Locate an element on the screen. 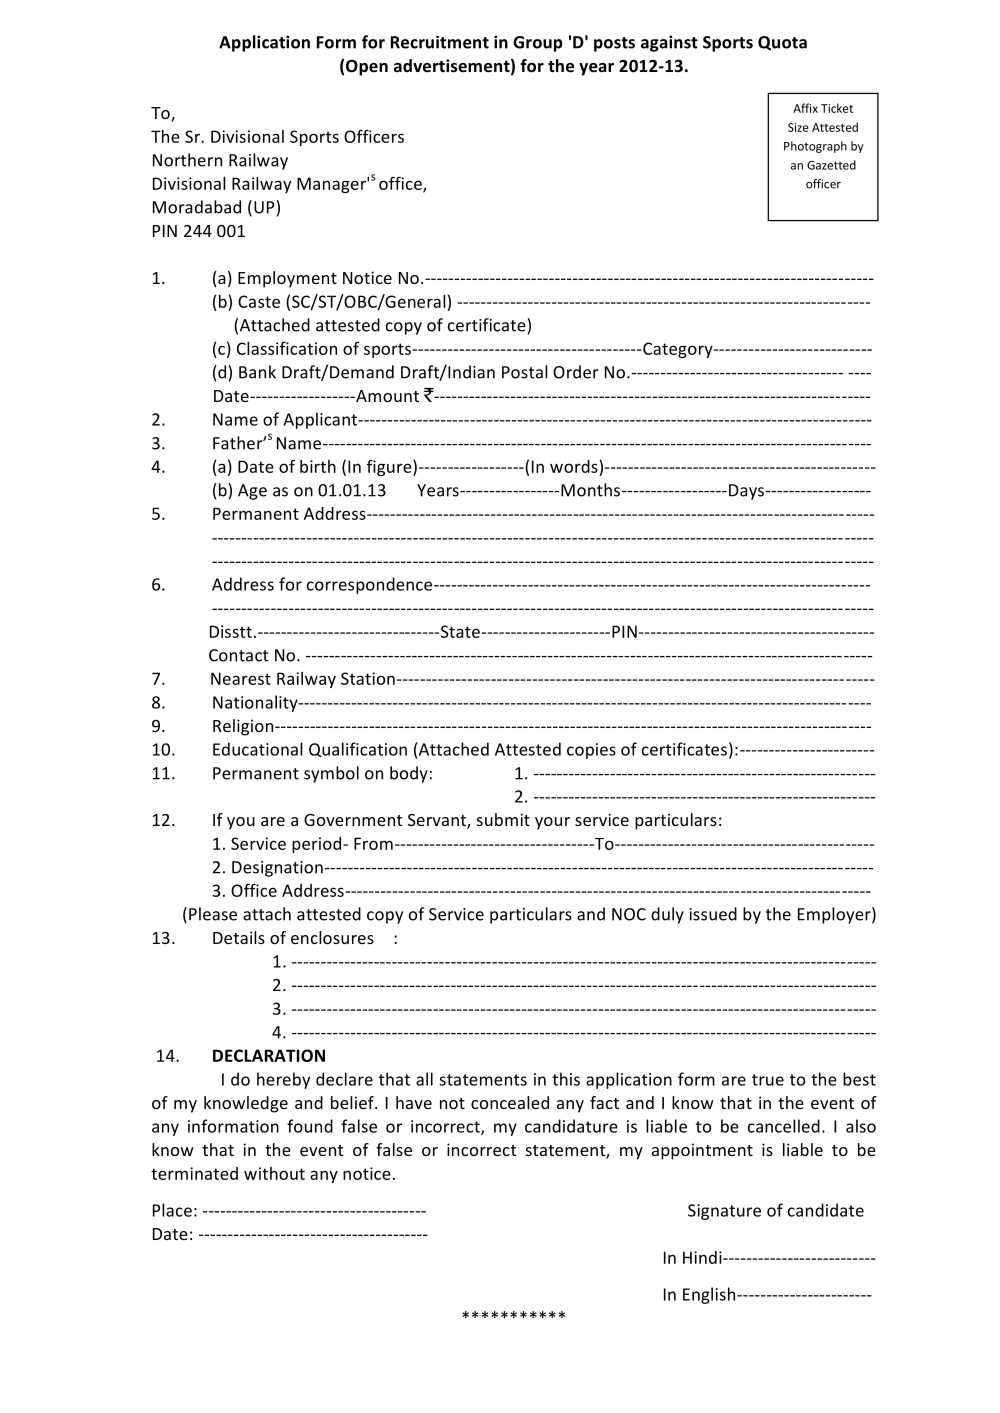 The width and height of the screenshot is (1000, 1413). Open is located at coordinates (367, 68).
